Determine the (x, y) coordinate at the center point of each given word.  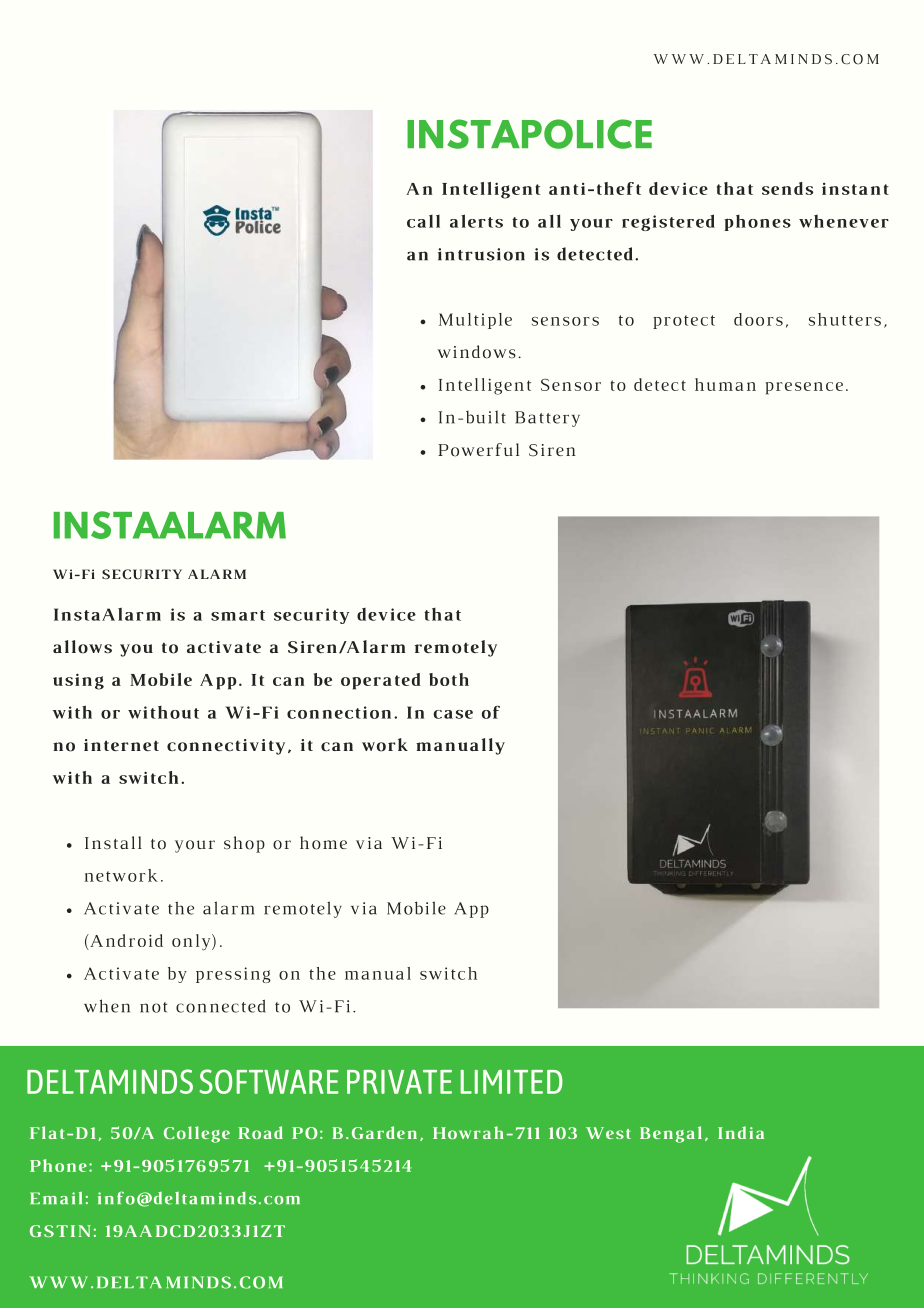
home (323, 843)
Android (125, 942)
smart (238, 615)
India (741, 1132)
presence (804, 388)
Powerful (478, 450)
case (453, 714)
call (423, 221)
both (449, 679)
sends (787, 188)
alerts (476, 221)
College (197, 1134)
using (78, 681)
